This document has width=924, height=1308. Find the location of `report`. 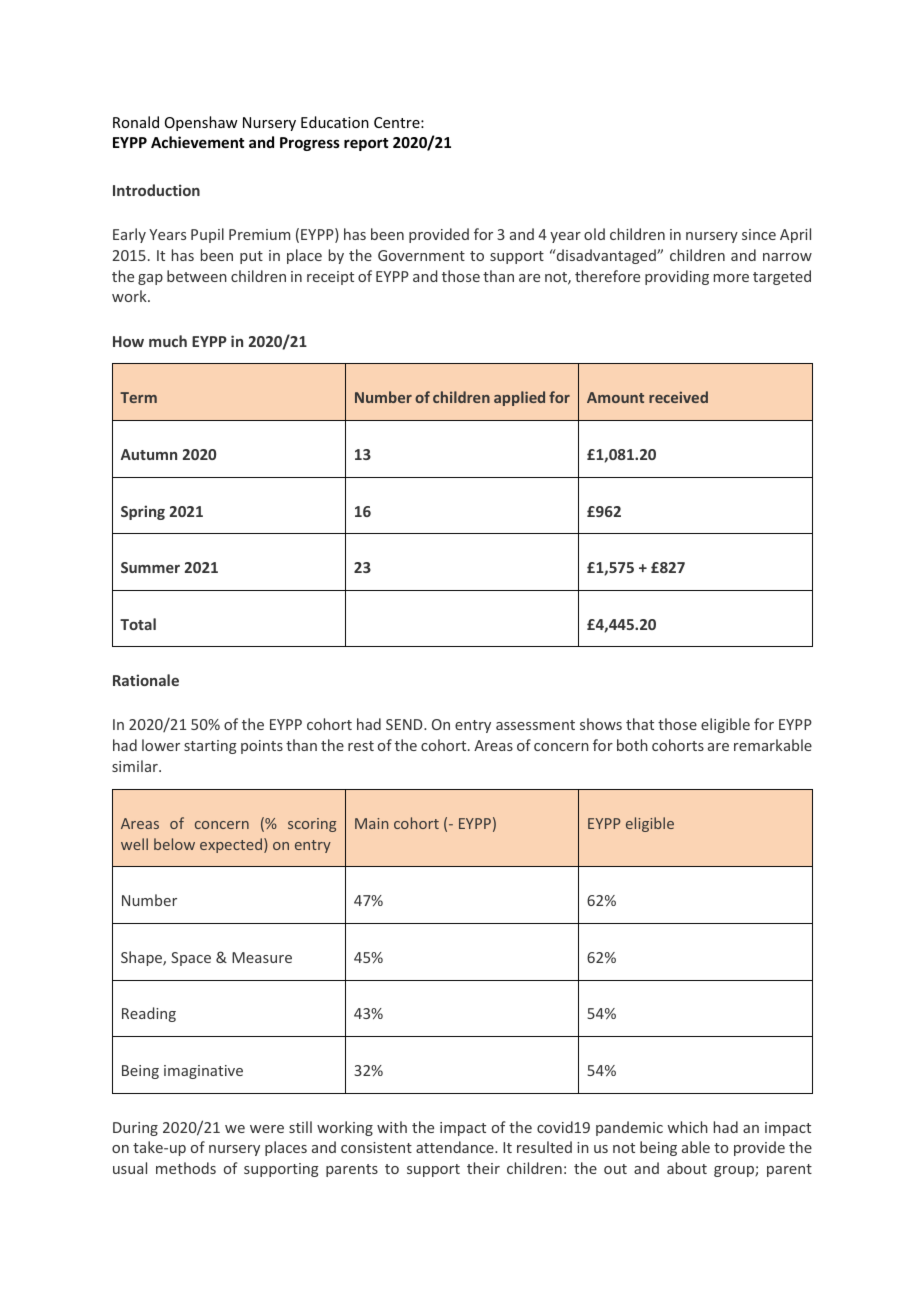

report is located at coordinates (366, 144).
